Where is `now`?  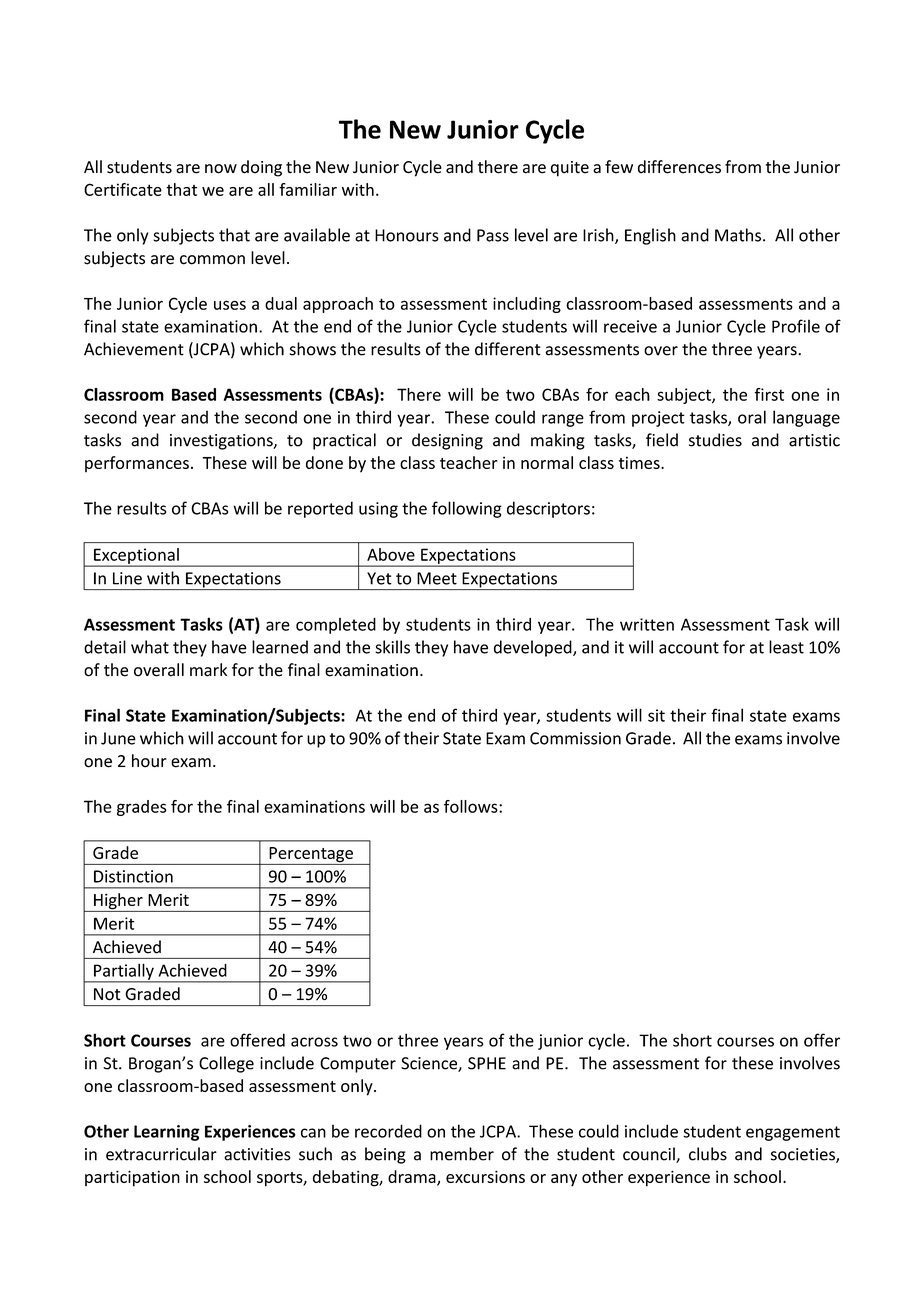 now is located at coordinates (221, 169).
